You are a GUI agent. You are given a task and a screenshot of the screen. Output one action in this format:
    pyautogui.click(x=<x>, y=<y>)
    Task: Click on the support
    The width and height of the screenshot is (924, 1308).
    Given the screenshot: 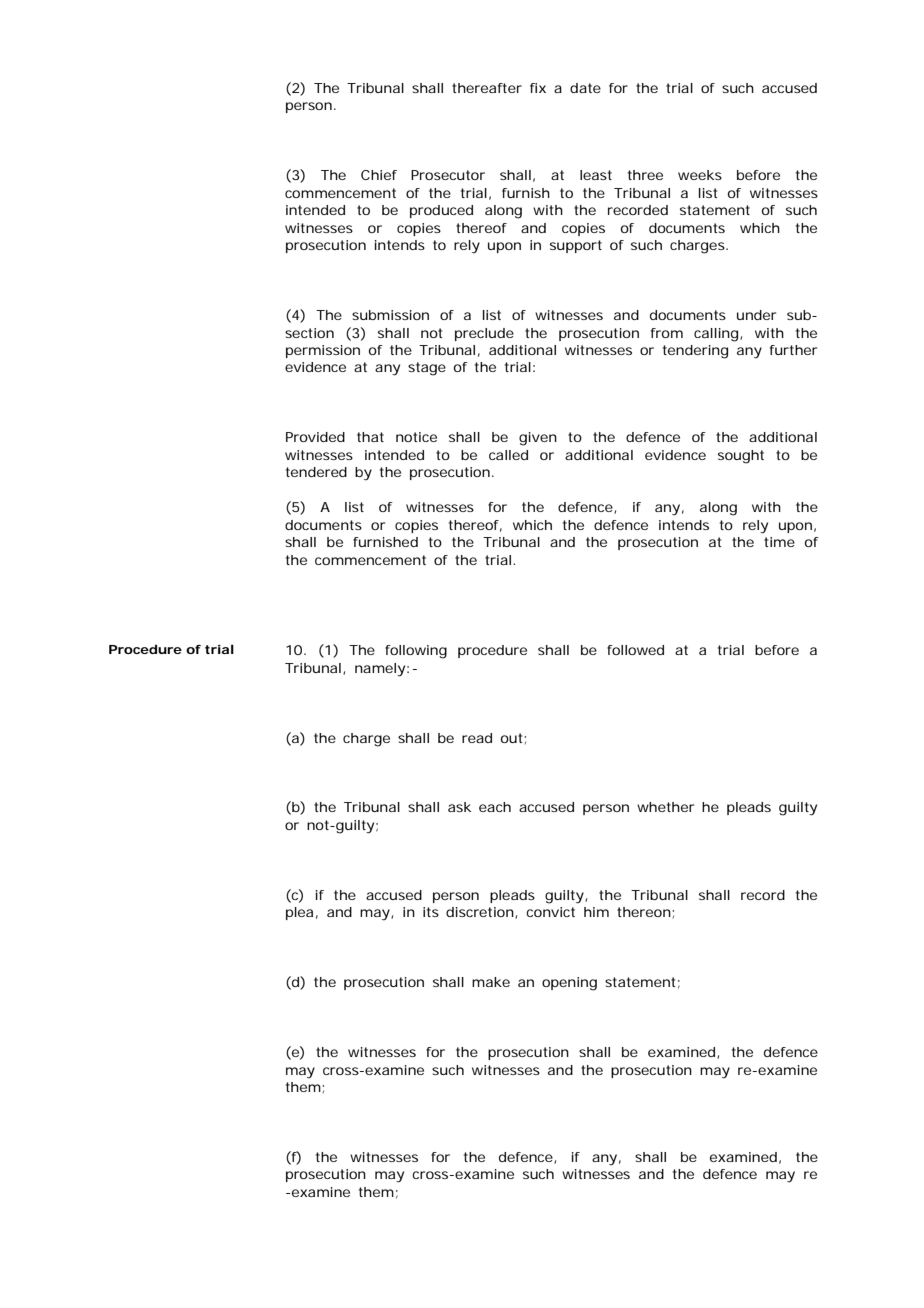 What is the action you would take?
    pyautogui.click(x=576, y=246)
